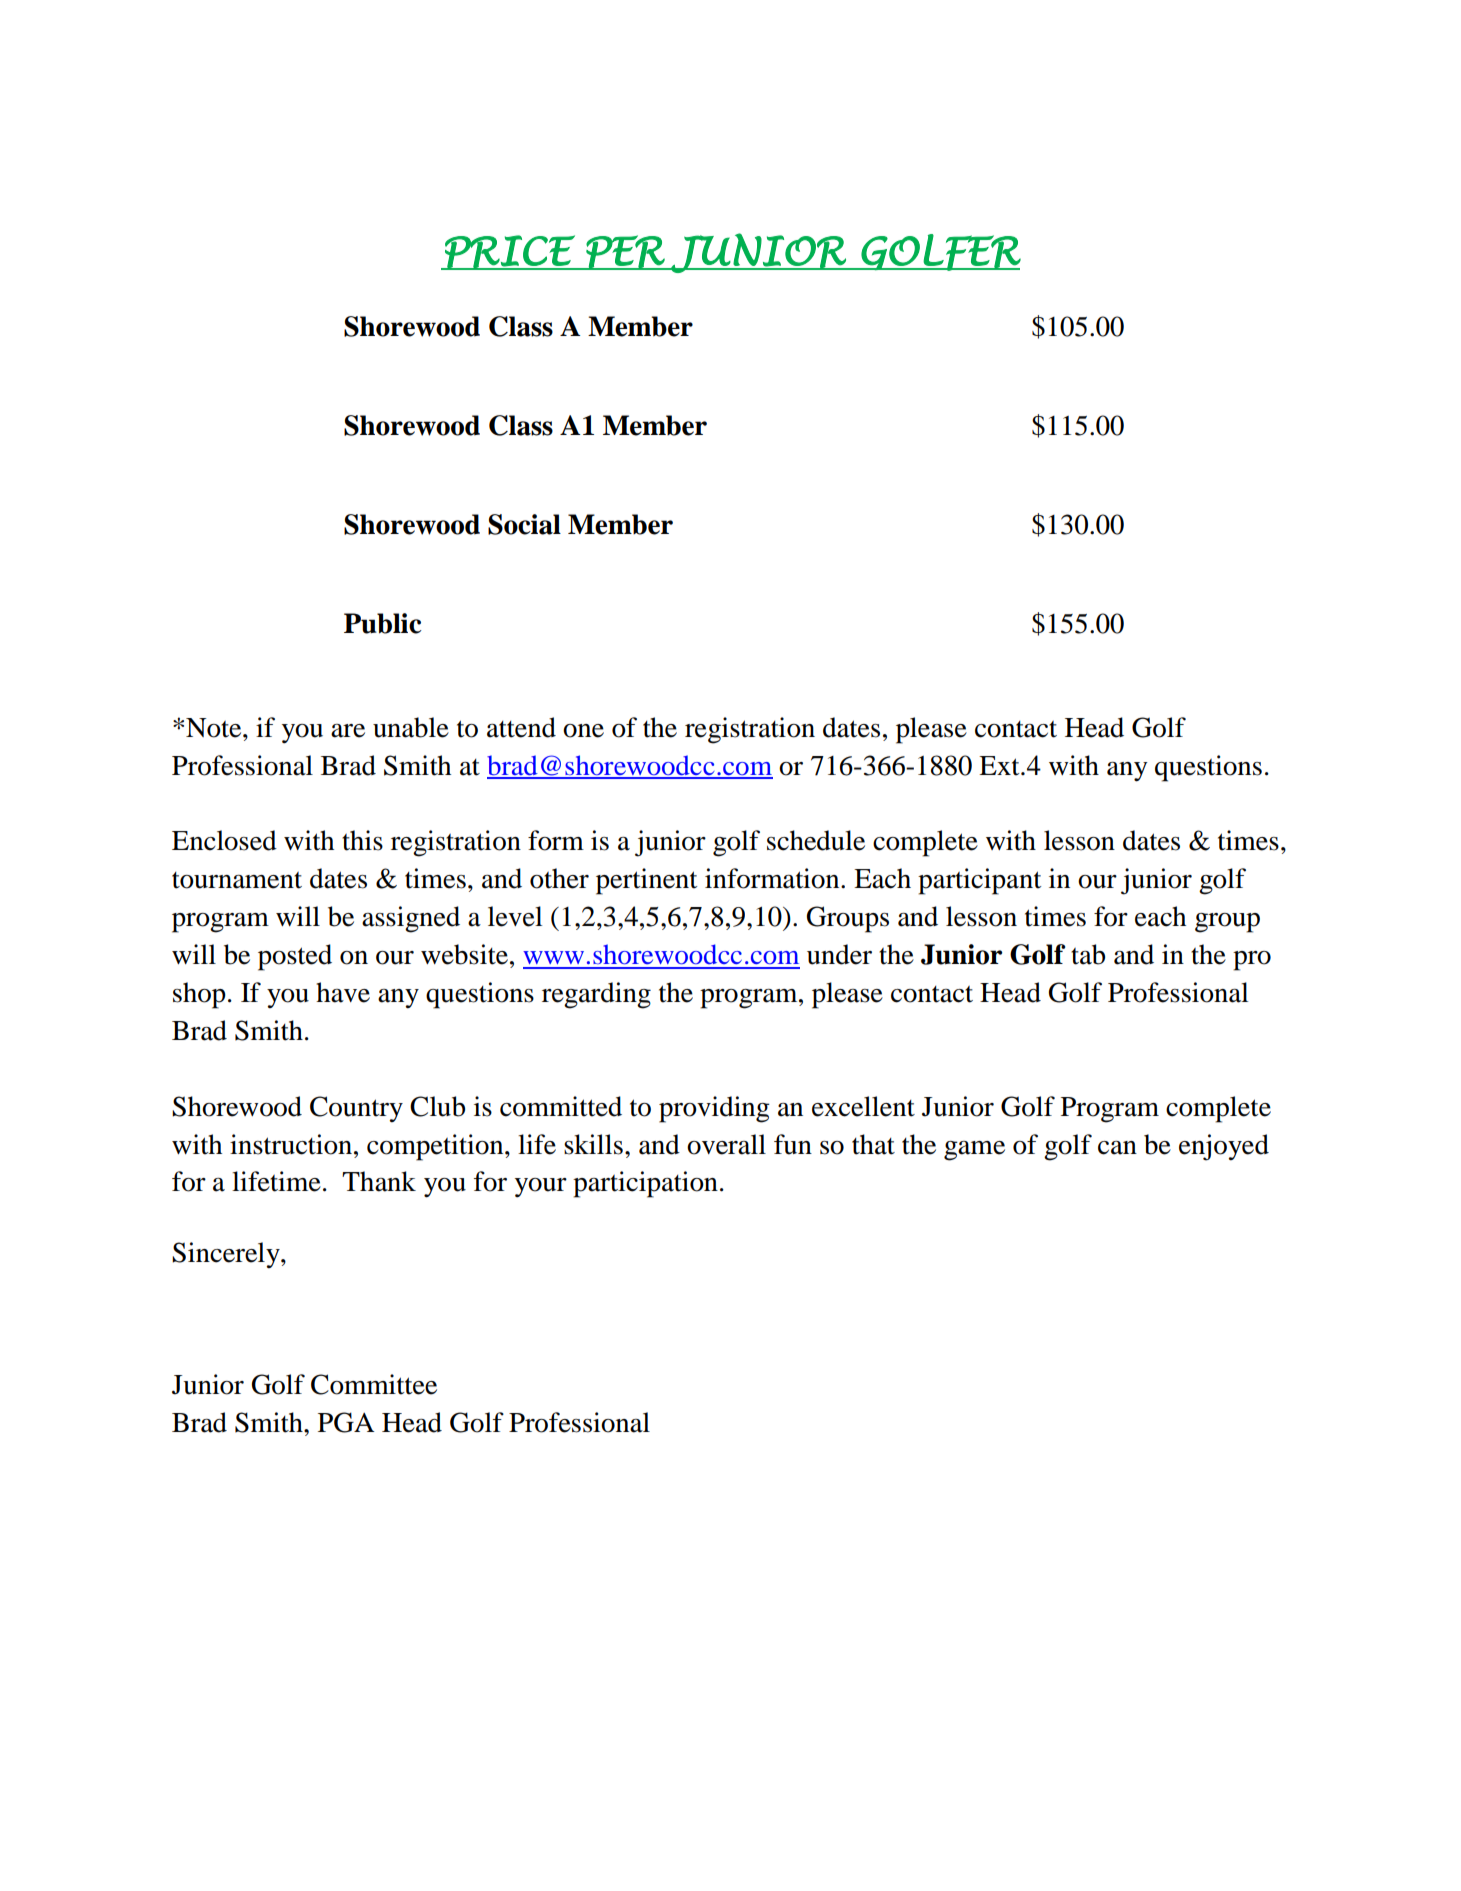 The width and height of the image is (1461, 1891). What do you see at coordinates (1088, 954) in the image?
I see `tab` at bounding box center [1088, 954].
